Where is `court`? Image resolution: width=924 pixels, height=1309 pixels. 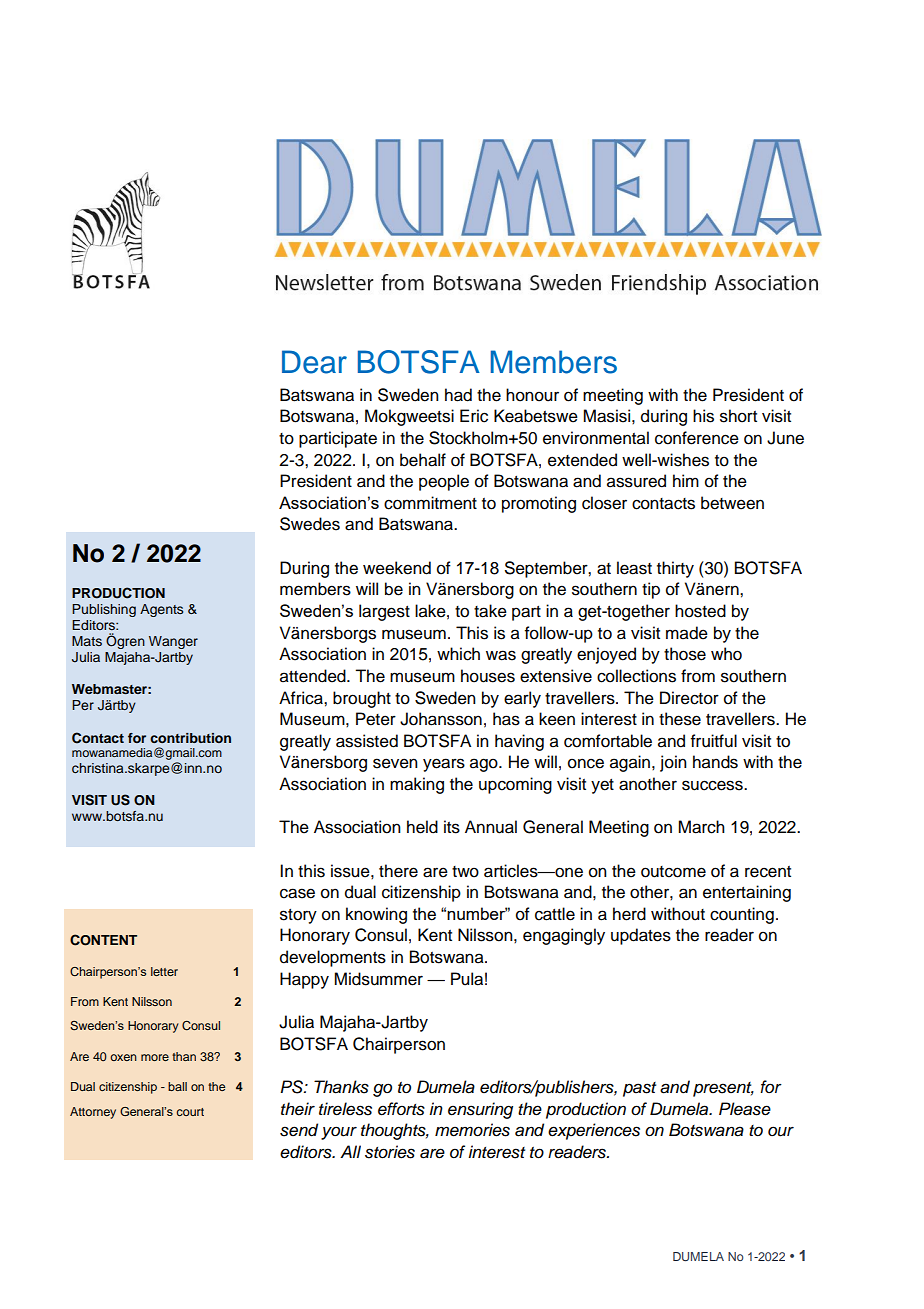
court is located at coordinates (190, 1112).
